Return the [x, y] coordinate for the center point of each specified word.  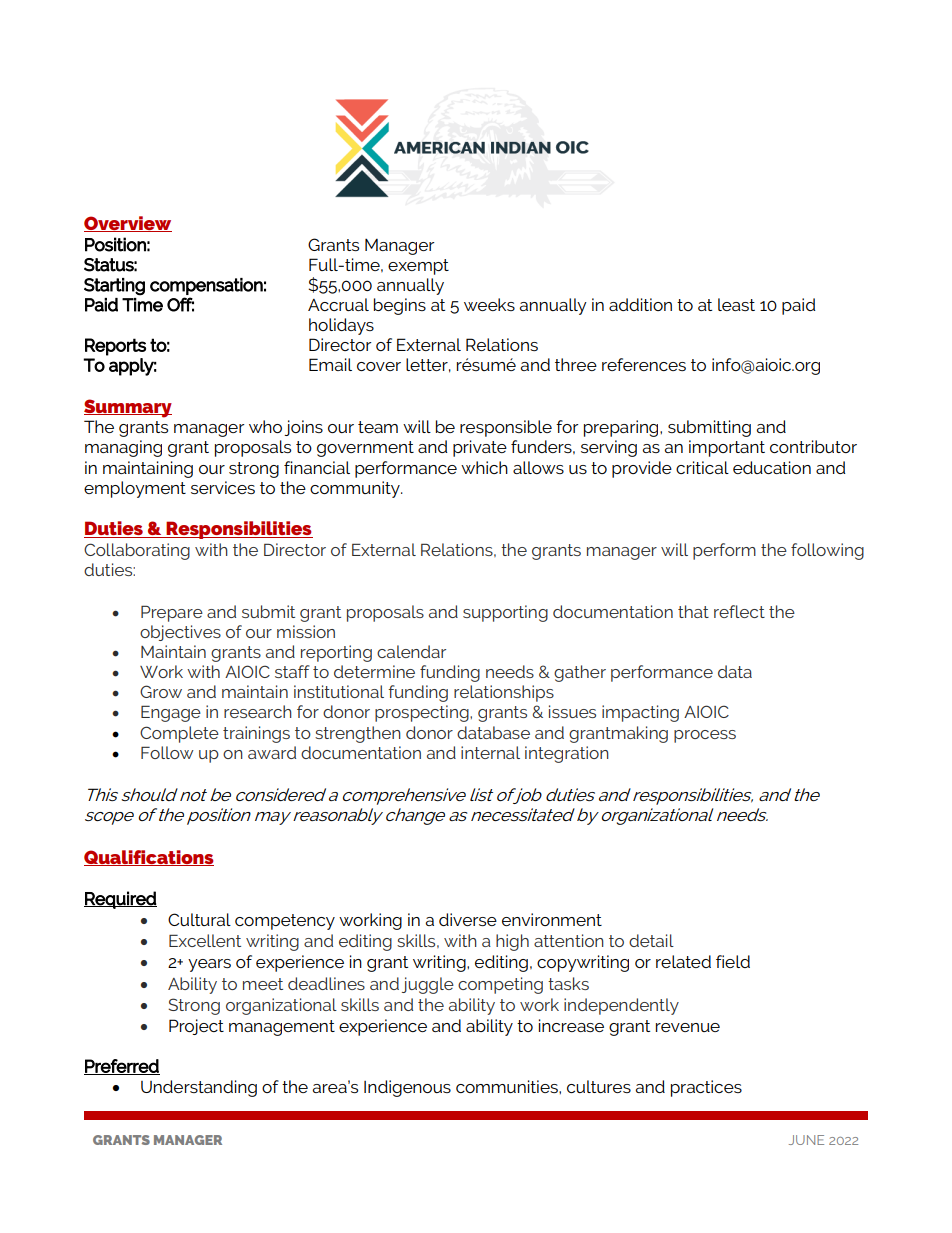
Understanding [199, 1088]
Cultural [199, 919]
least [736, 304]
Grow [161, 691]
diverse [468, 919]
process [705, 736]
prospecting [423, 713]
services [223, 487]
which [484, 467]
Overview [128, 224]
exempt [418, 267]
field [733, 961]
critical [702, 467]
